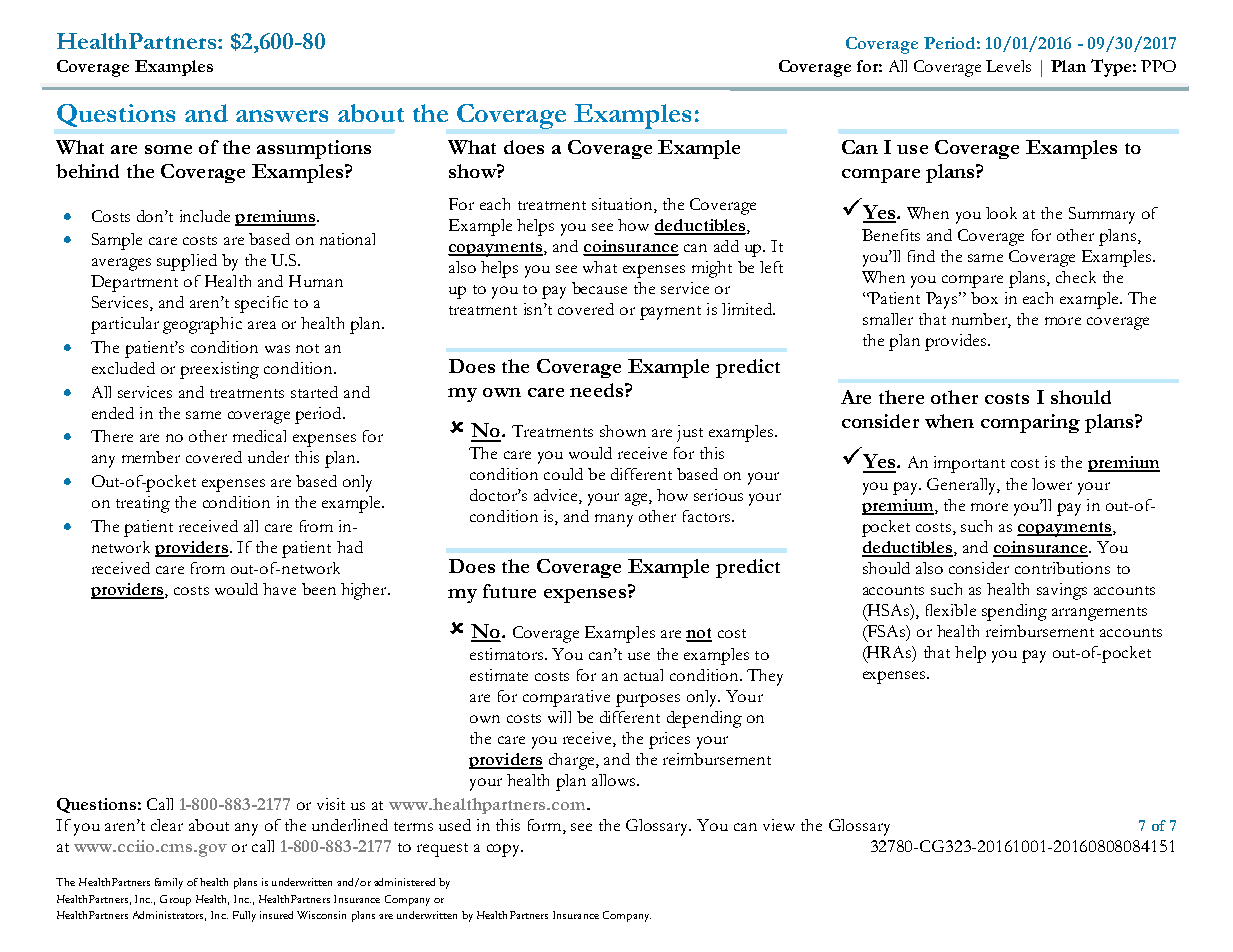 This image has height=952, width=1233. What do you see at coordinates (282, 116) in the image?
I see `answers` at bounding box center [282, 116].
